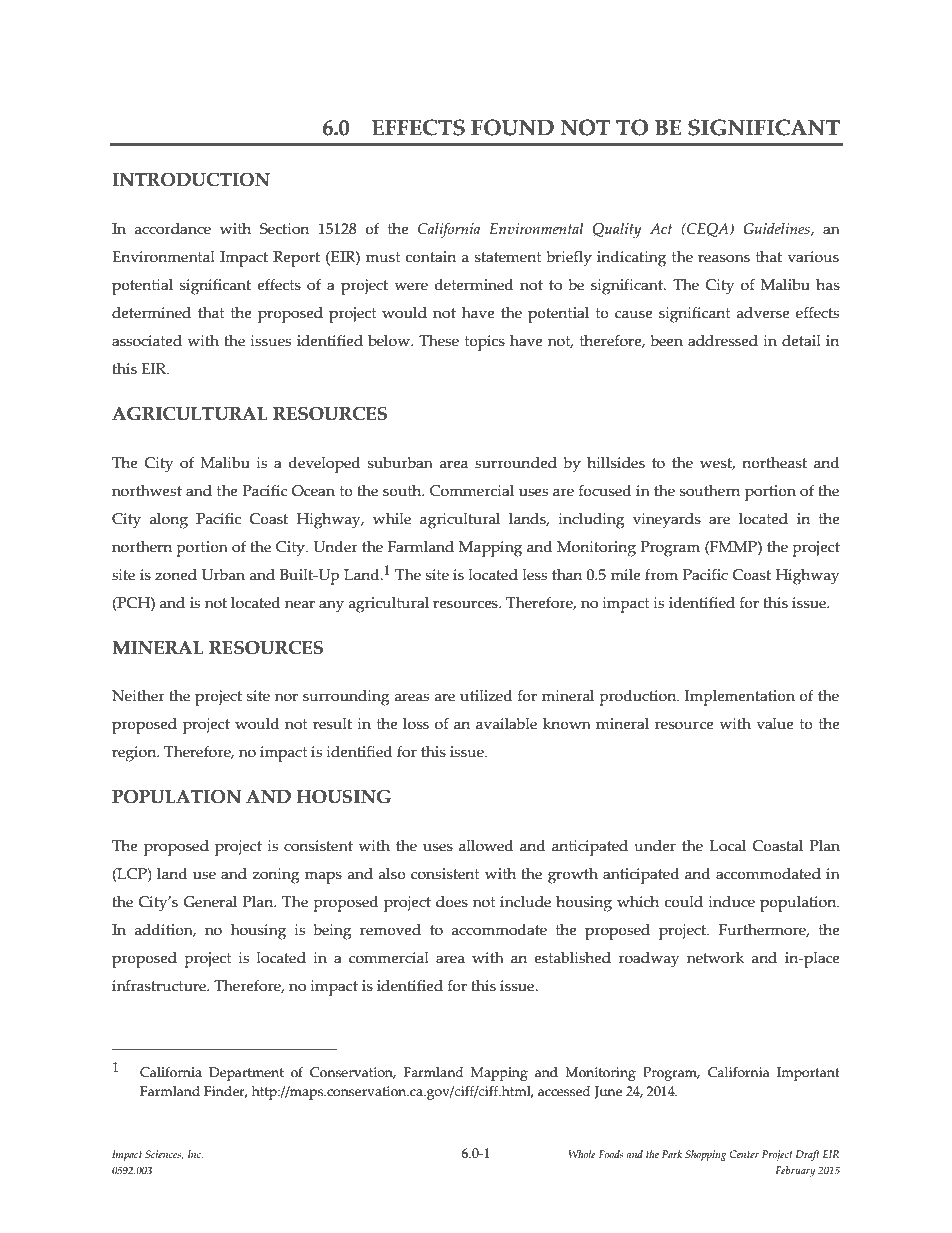  What do you see at coordinates (452, 902) in the screenshot?
I see `does` at bounding box center [452, 902].
